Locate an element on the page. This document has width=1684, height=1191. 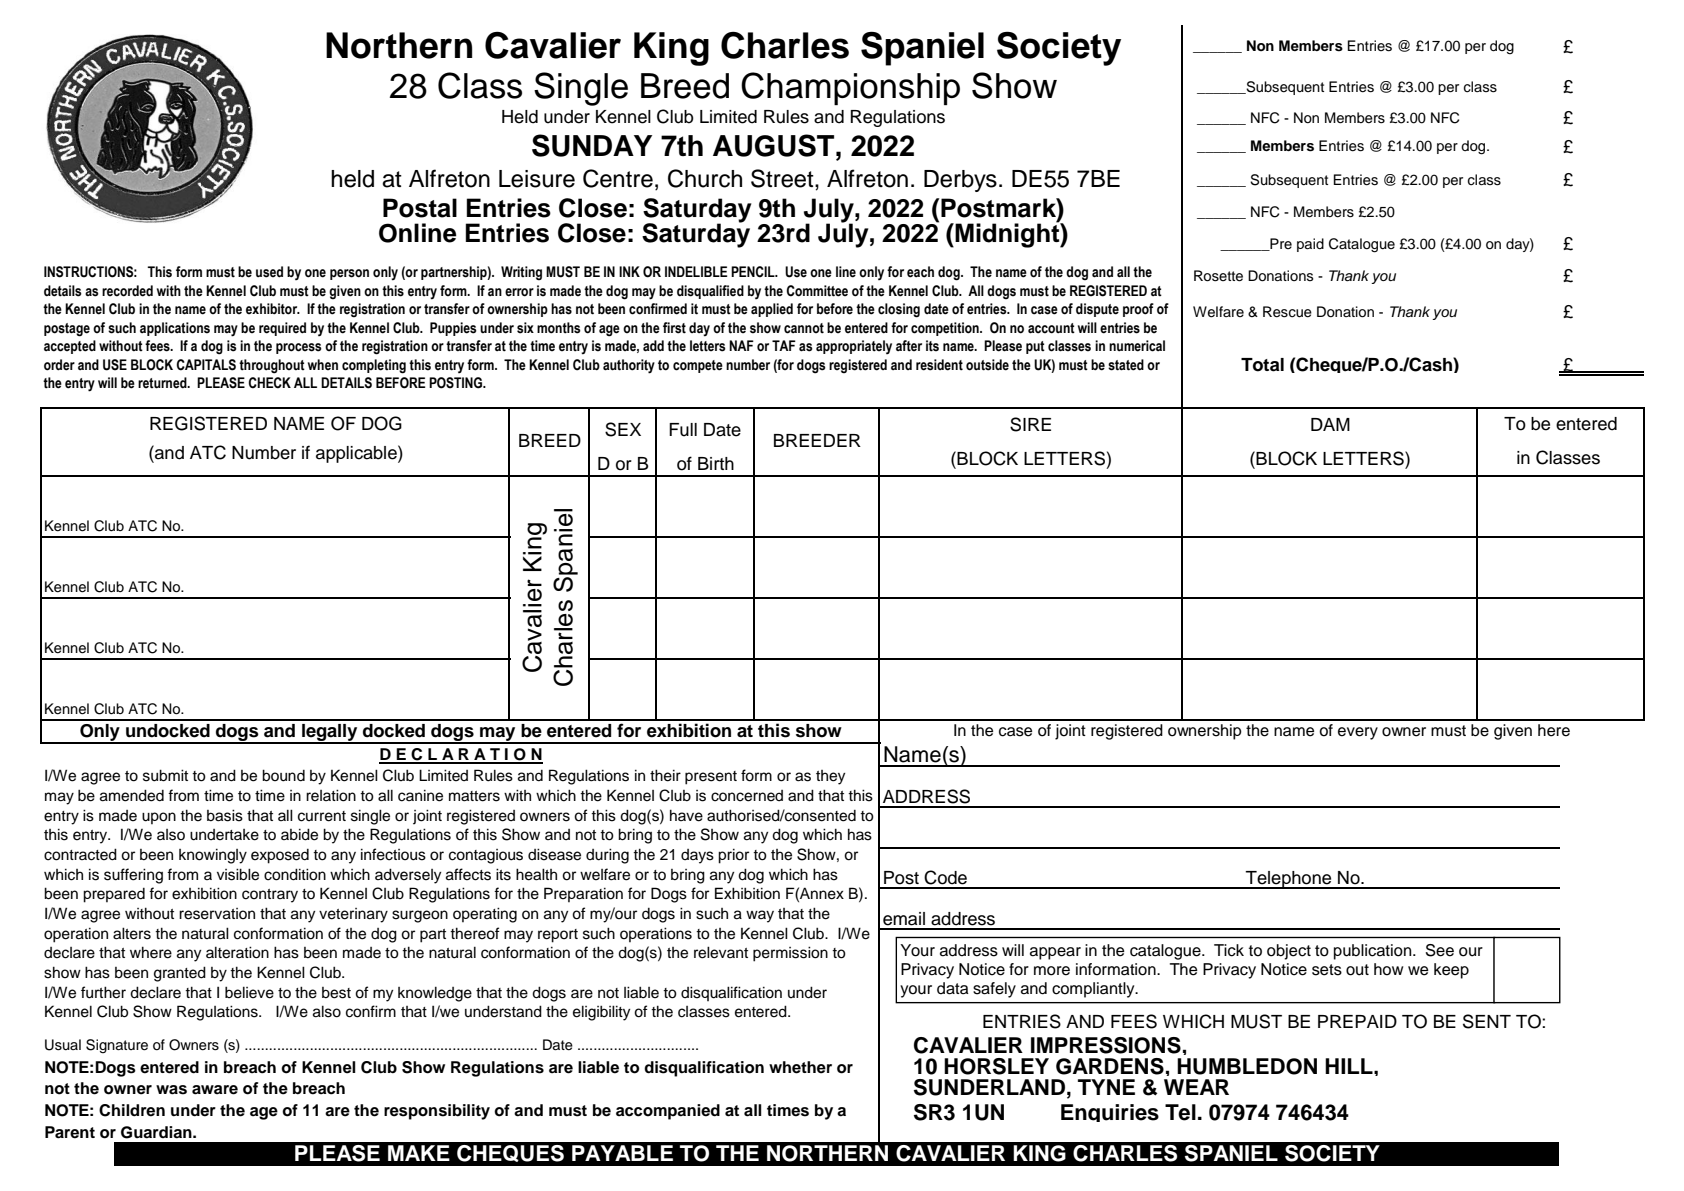
concerned is located at coordinates (747, 796).
